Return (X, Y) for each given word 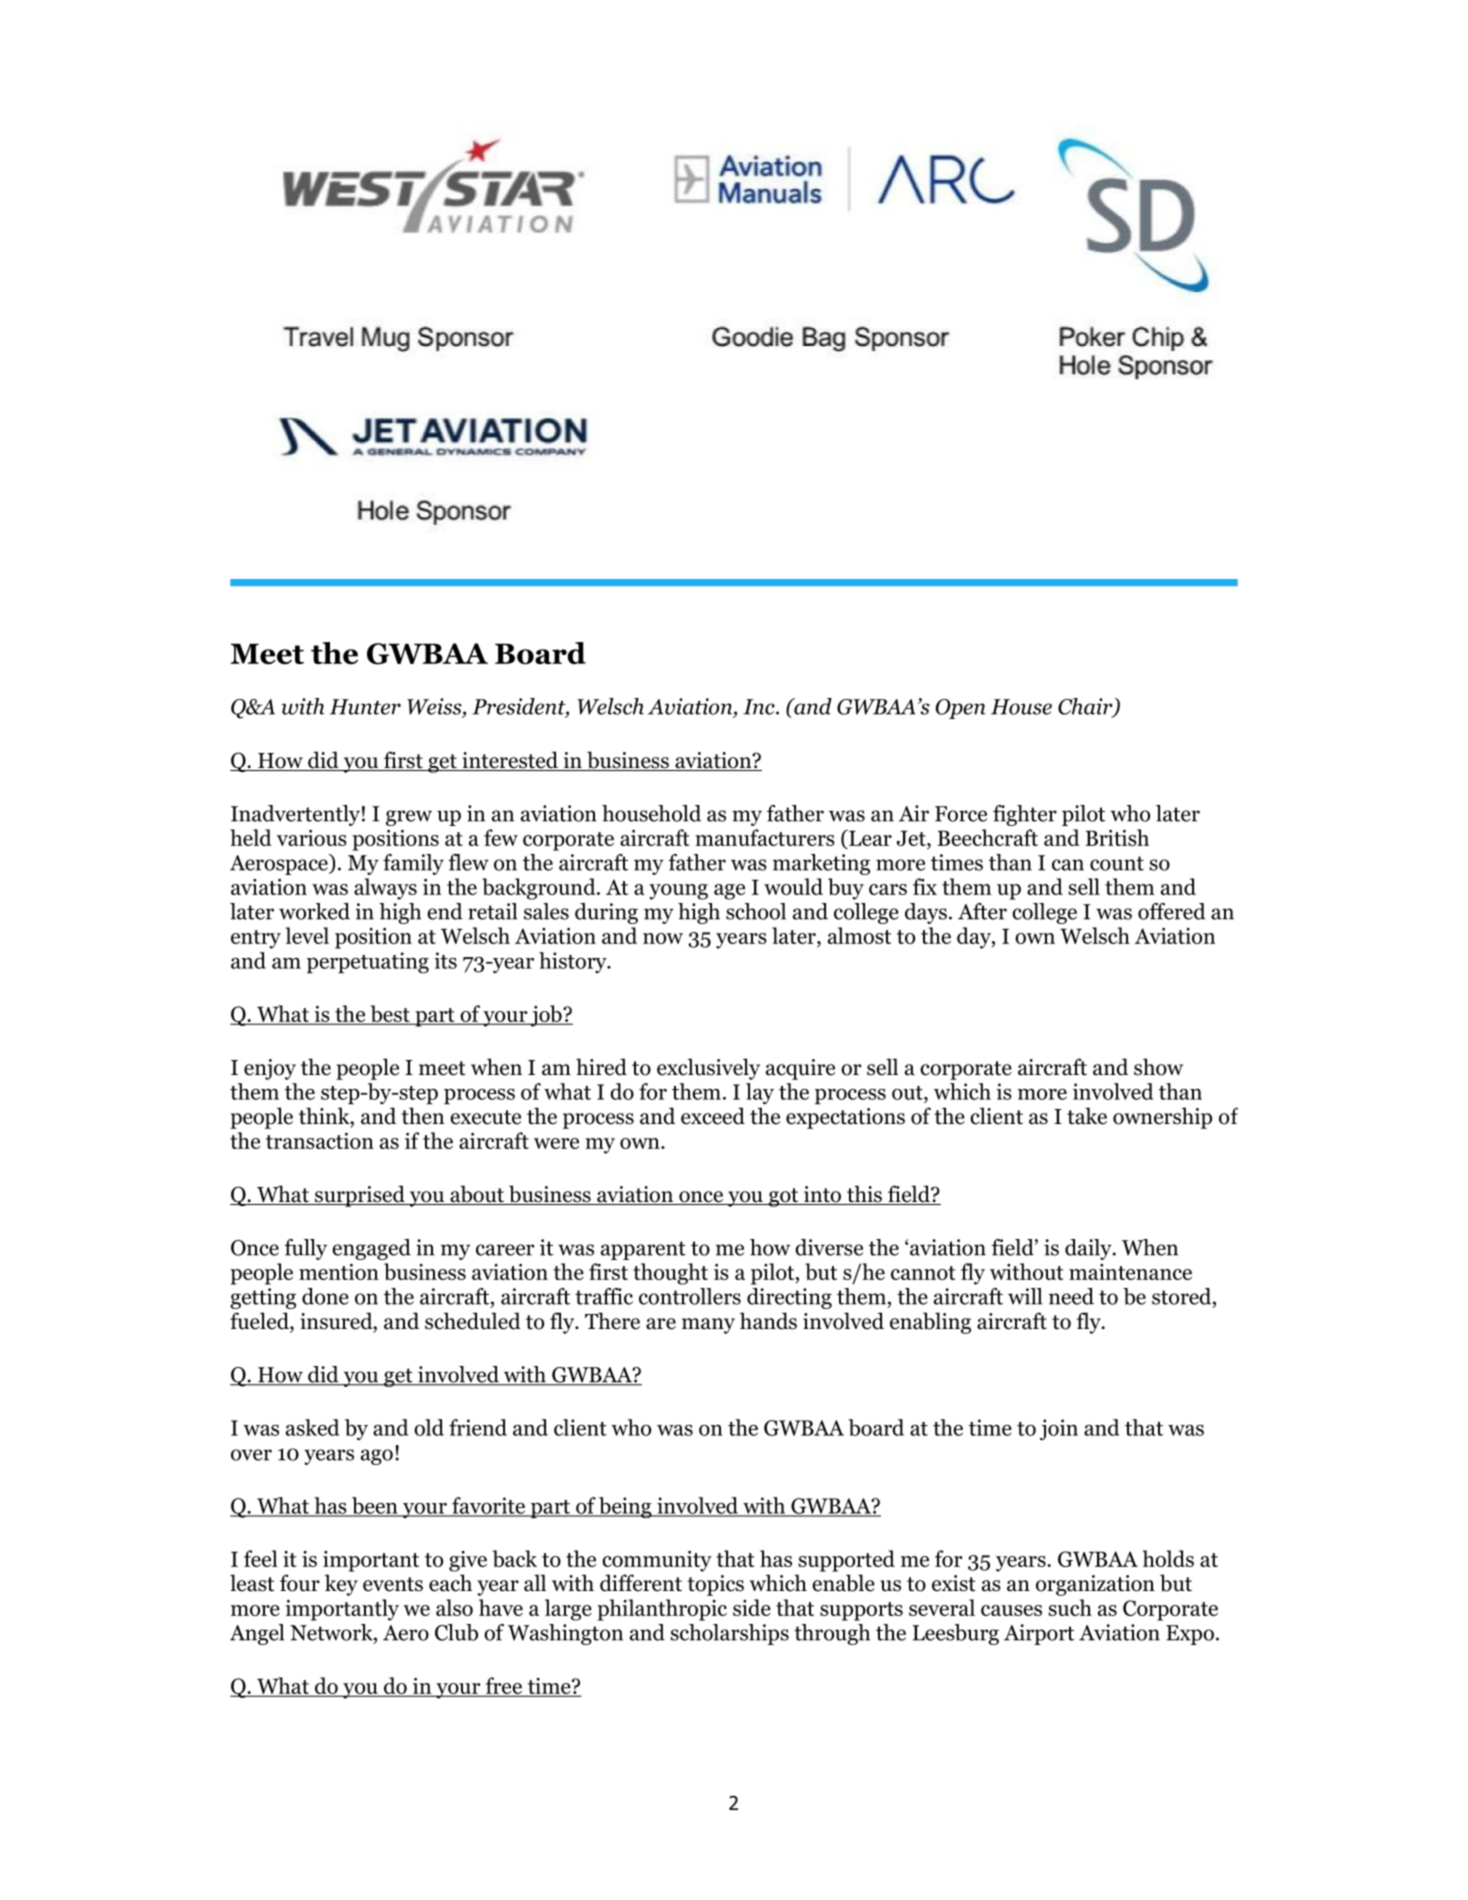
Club (456, 1632)
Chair (1086, 707)
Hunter (365, 707)
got (784, 1197)
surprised (360, 1196)
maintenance (1130, 1272)
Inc (760, 707)
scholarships (729, 1634)
